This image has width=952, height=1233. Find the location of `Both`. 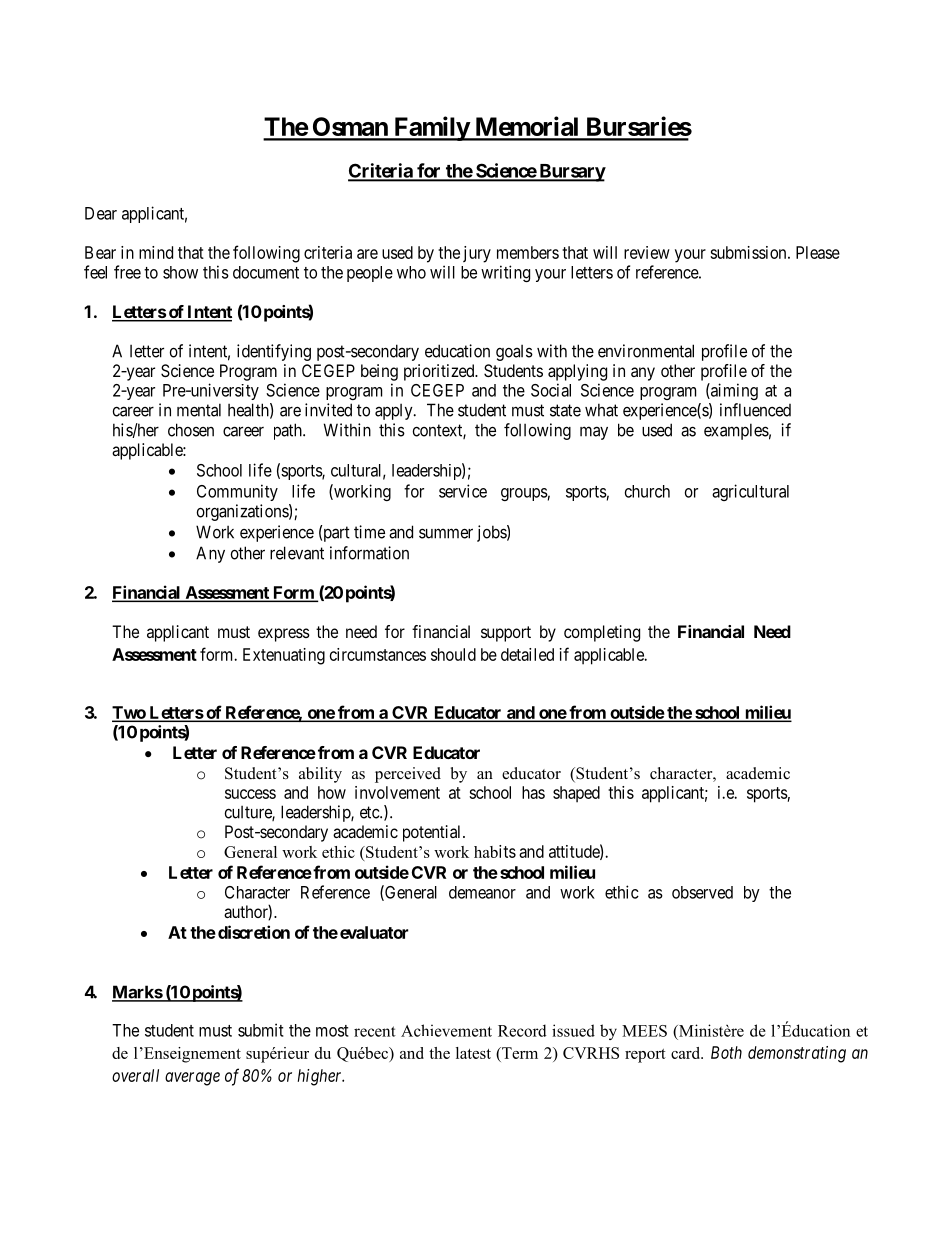

Both is located at coordinates (726, 1052).
